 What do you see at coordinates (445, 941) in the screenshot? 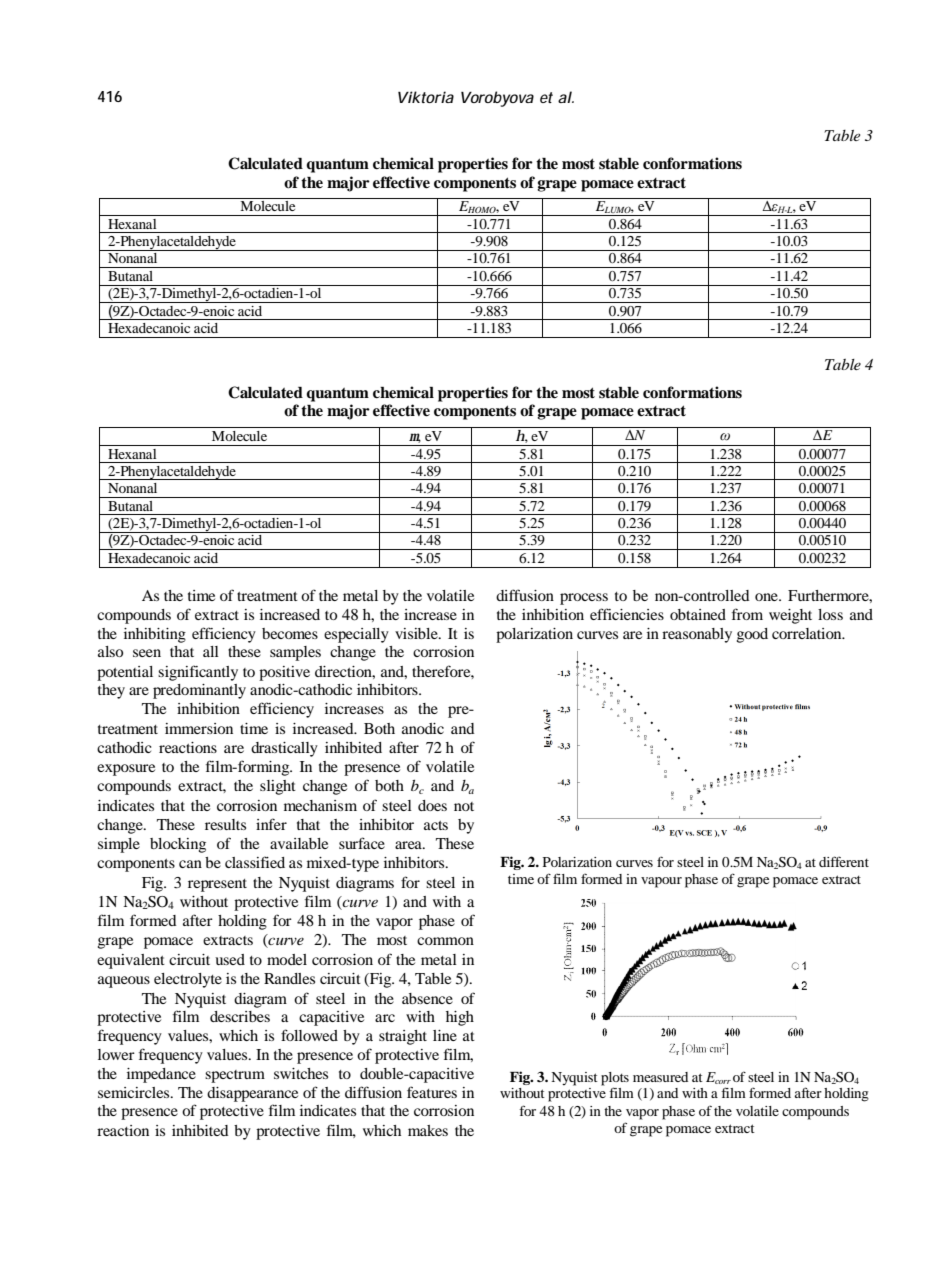
I see `common` at bounding box center [445, 941].
